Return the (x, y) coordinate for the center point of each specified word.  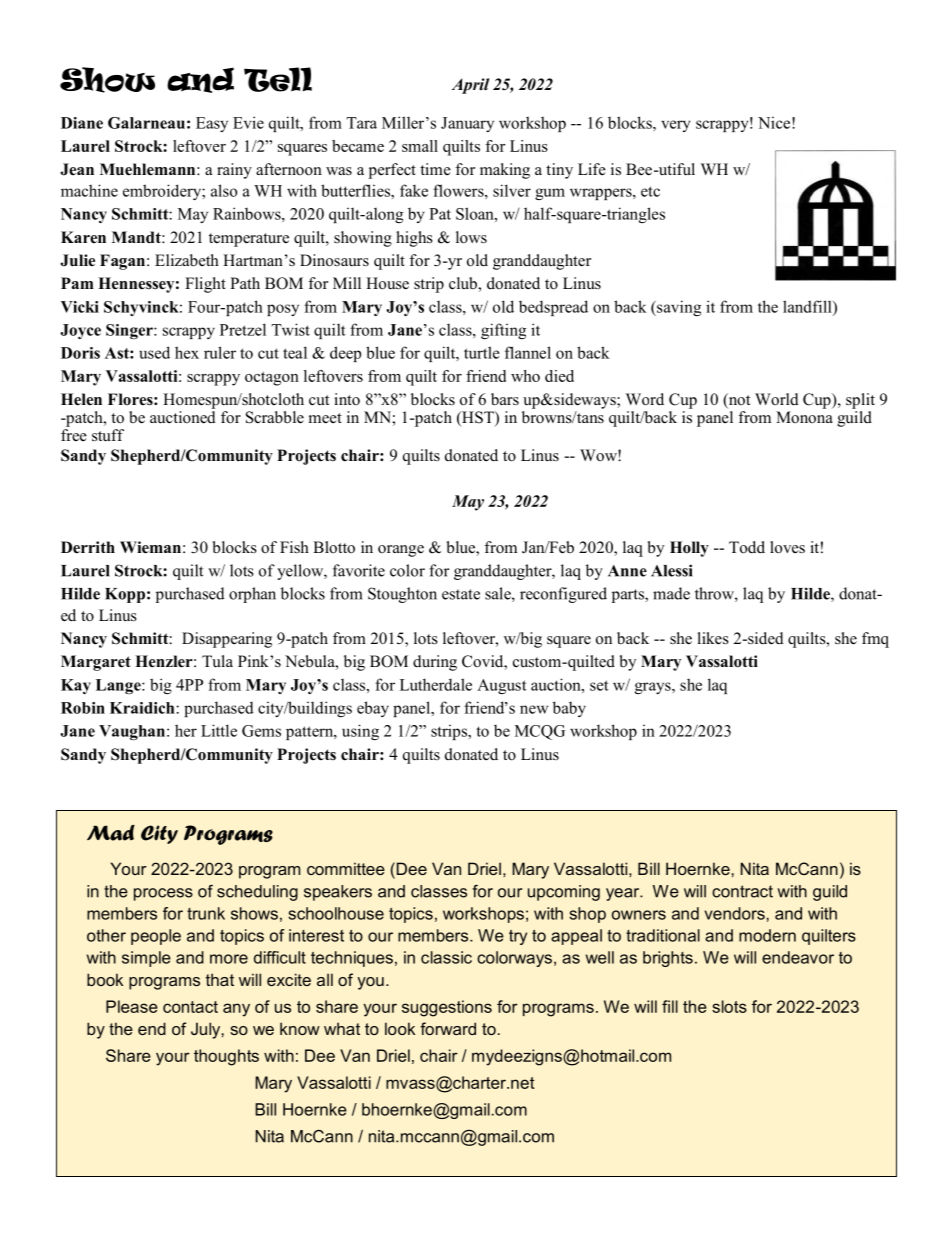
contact (190, 1007)
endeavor (798, 957)
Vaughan (133, 732)
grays (654, 688)
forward (448, 1028)
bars (505, 399)
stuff (108, 435)
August (502, 686)
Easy (212, 124)
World (777, 399)
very (676, 126)
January (467, 124)
